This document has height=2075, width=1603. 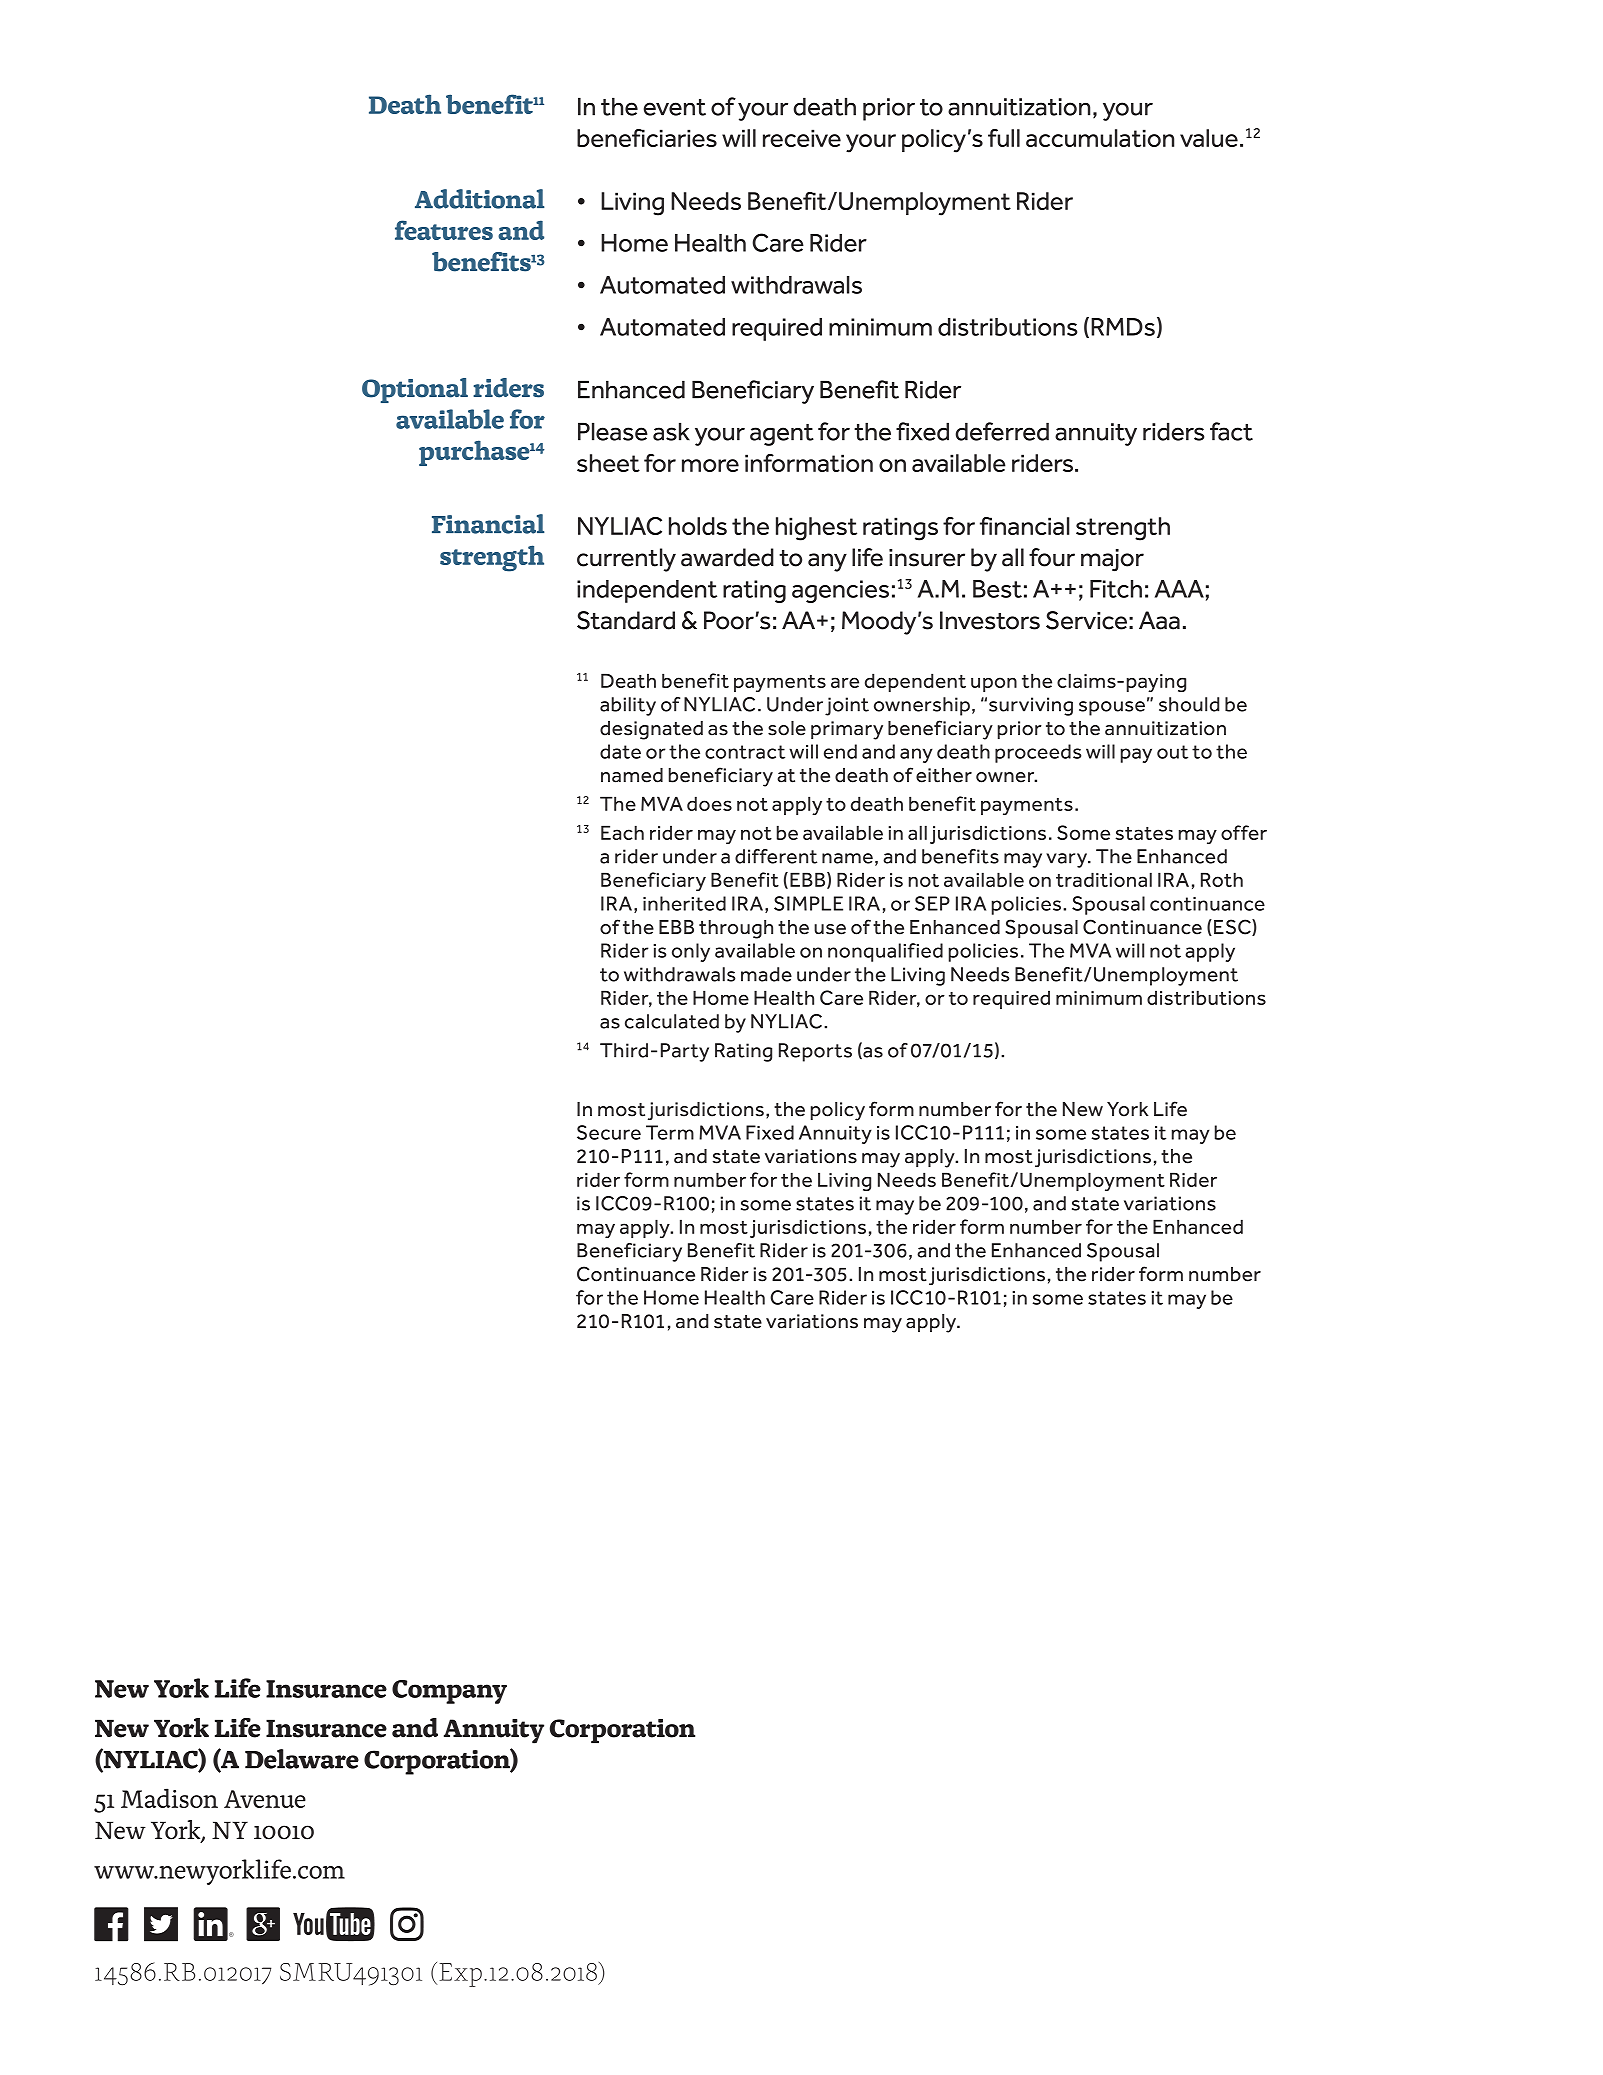 What do you see at coordinates (265, 1799) in the document?
I see `Avenue` at bounding box center [265, 1799].
